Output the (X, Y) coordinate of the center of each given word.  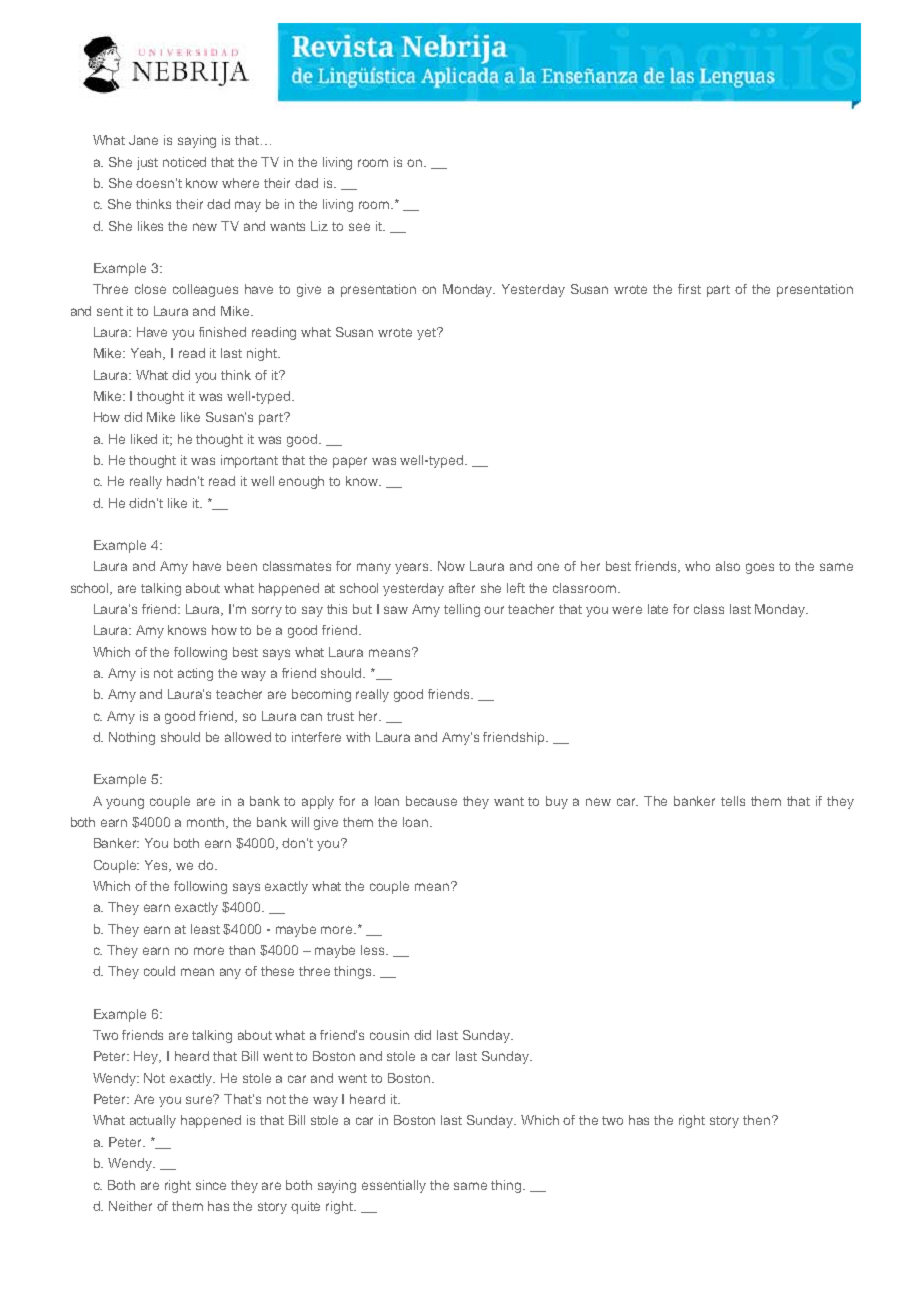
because (431, 801)
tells (733, 801)
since (211, 1185)
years (413, 568)
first (689, 289)
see (359, 227)
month (207, 823)
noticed (184, 162)
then (758, 1120)
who (697, 566)
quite (305, 1207)
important (249, 461)
